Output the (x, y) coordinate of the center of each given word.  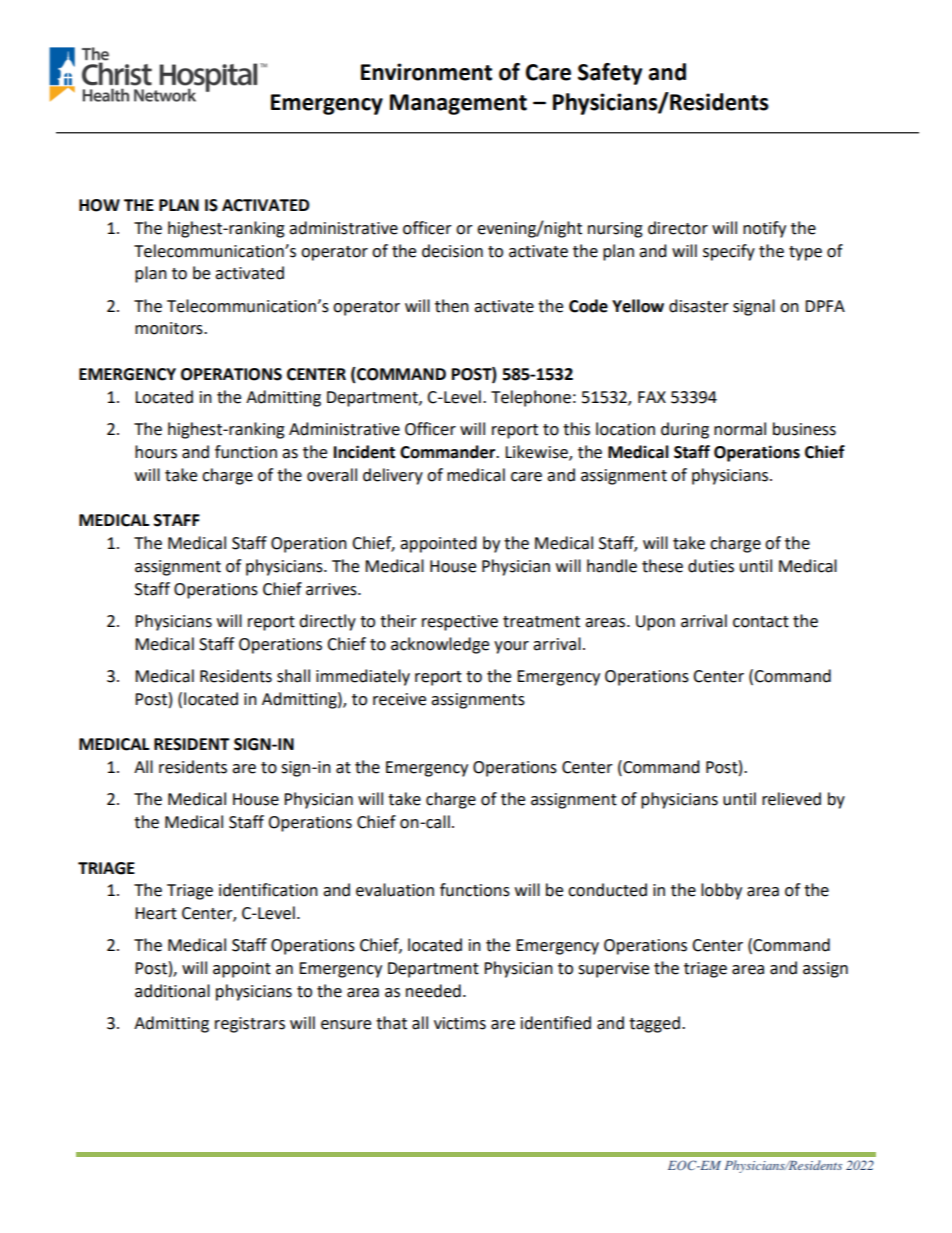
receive (399, 699)
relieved (791, 799)
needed (433, 991)
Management (458, 104)
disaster (699, 306)
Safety (610, 74)
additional (172, 991)
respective (460, 623)
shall (293, 676)
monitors (170, 328)
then (452, 306)
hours (156, 452)
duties (711, 566)
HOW (99, 205)
